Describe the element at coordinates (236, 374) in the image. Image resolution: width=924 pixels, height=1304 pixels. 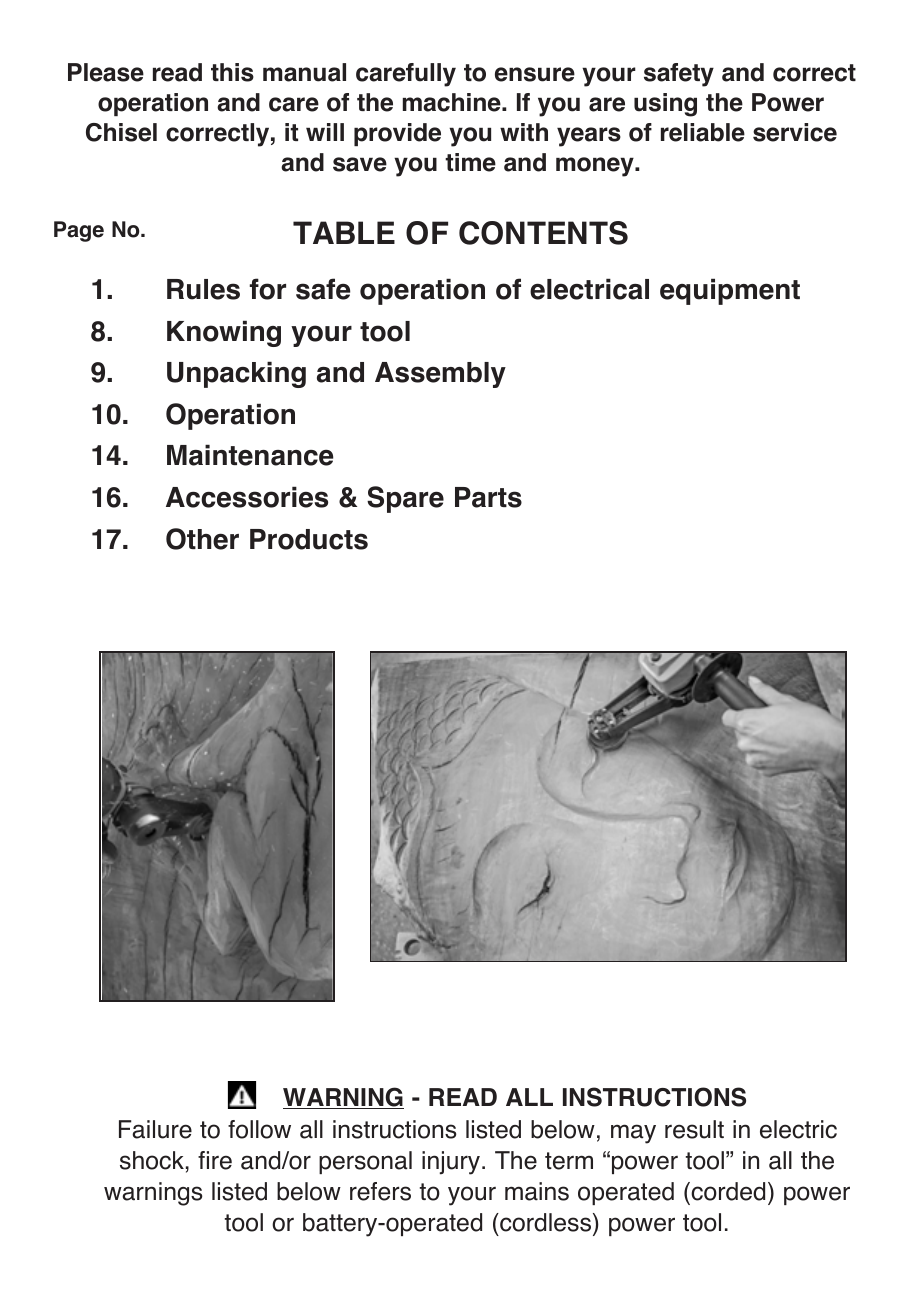
I see `Unpacking` at that location.
